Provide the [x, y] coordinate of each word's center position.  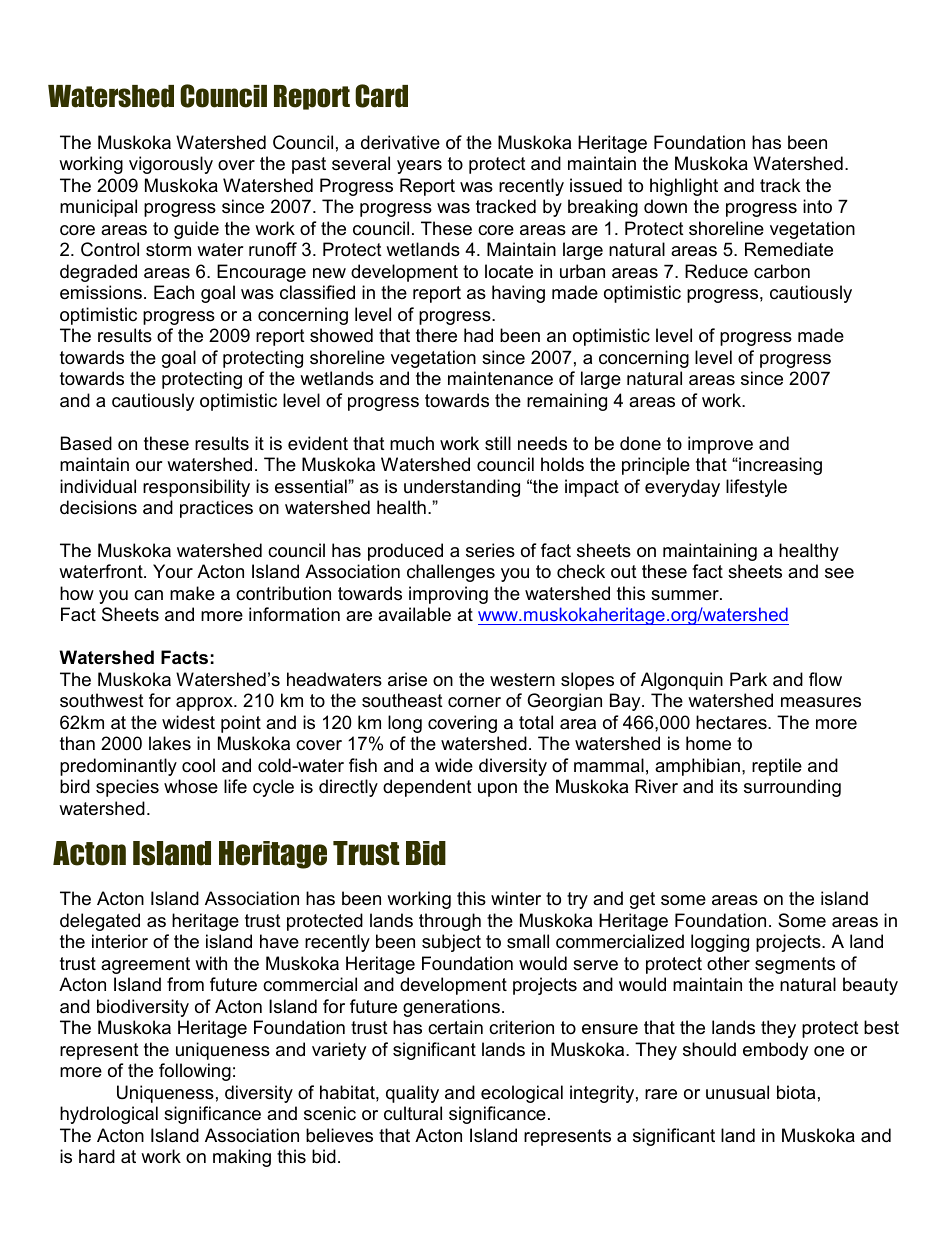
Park [748, 679]
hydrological [109, 1115]
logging [720, 943]
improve [720, 445]
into [817, 206]
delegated [100, 922]
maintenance [500, 378]
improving [448, 595]
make [192, 593]
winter [516, 898]
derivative [400, 142]
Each [174, 292]
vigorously [171, 165]
